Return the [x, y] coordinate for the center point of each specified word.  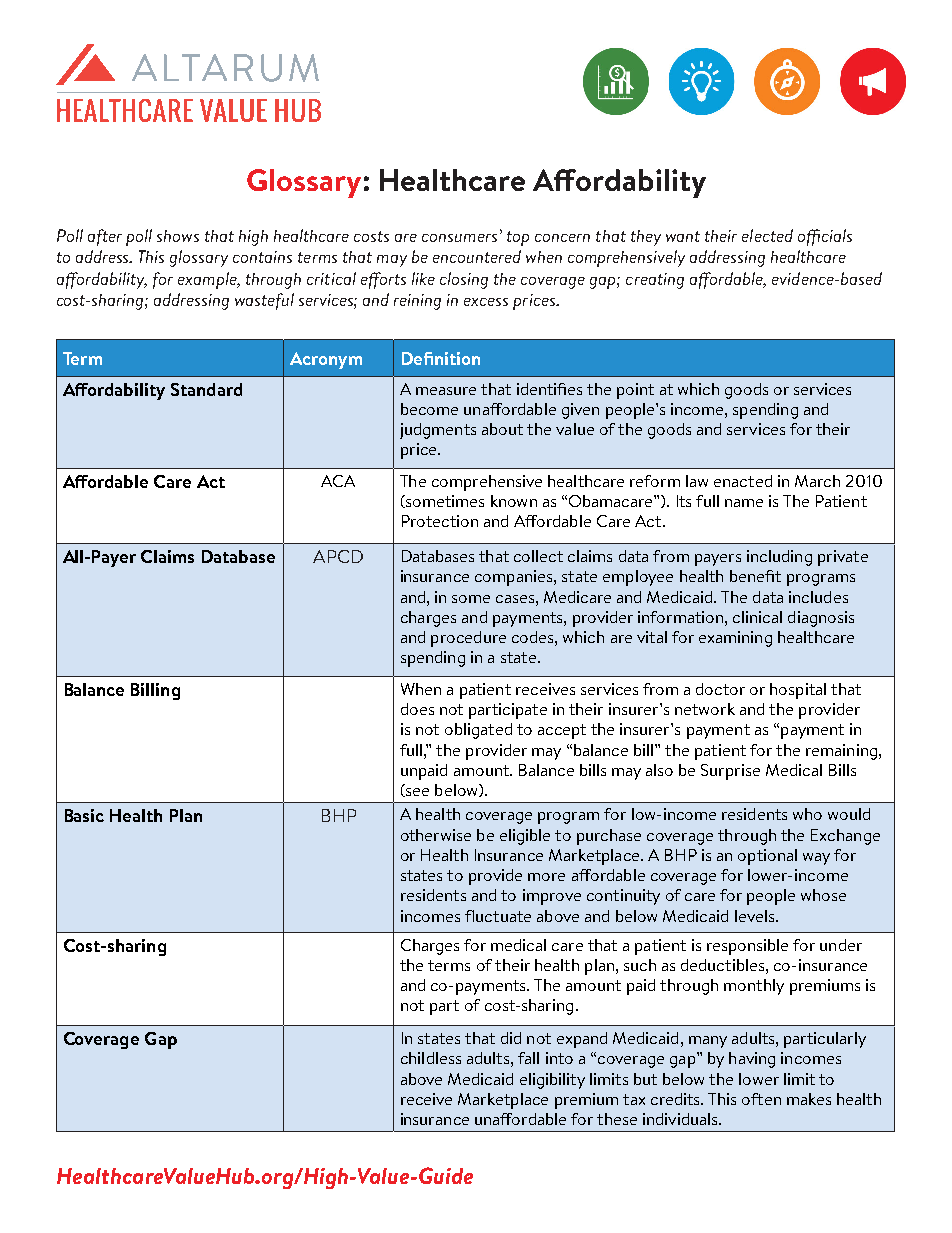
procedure [468, 639]
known [514, 501]
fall [528, 1058]
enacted [743, 481]
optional [767, 857]
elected [767, 235]
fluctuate [498, 916]
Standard [206, 389]
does [417, 709]
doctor [720, 689]
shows [178, 236]
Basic [84, 815]
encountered [477, 256]
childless [431, 1058]
